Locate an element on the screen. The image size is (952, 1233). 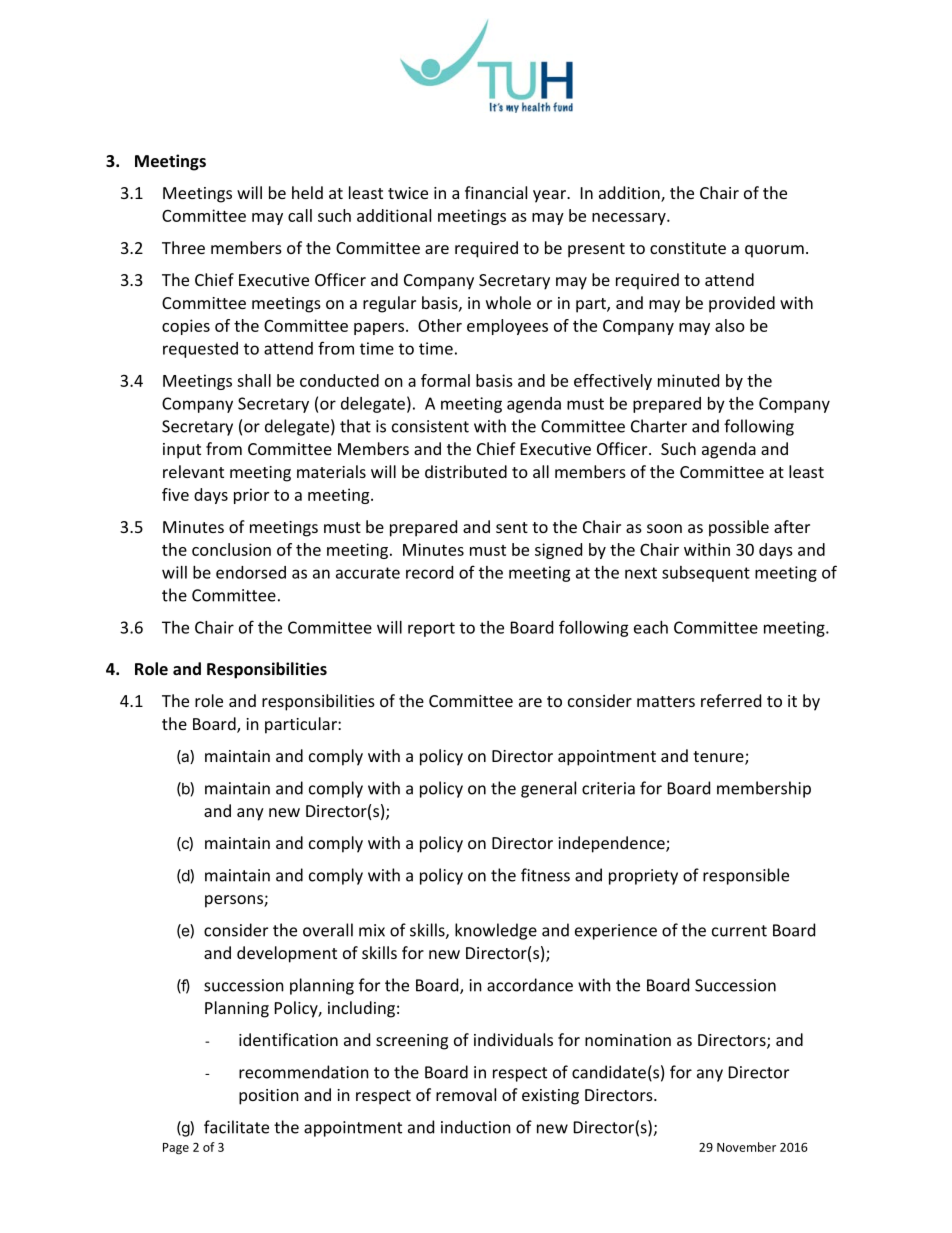
prior is located at coordinates (251, 496).
